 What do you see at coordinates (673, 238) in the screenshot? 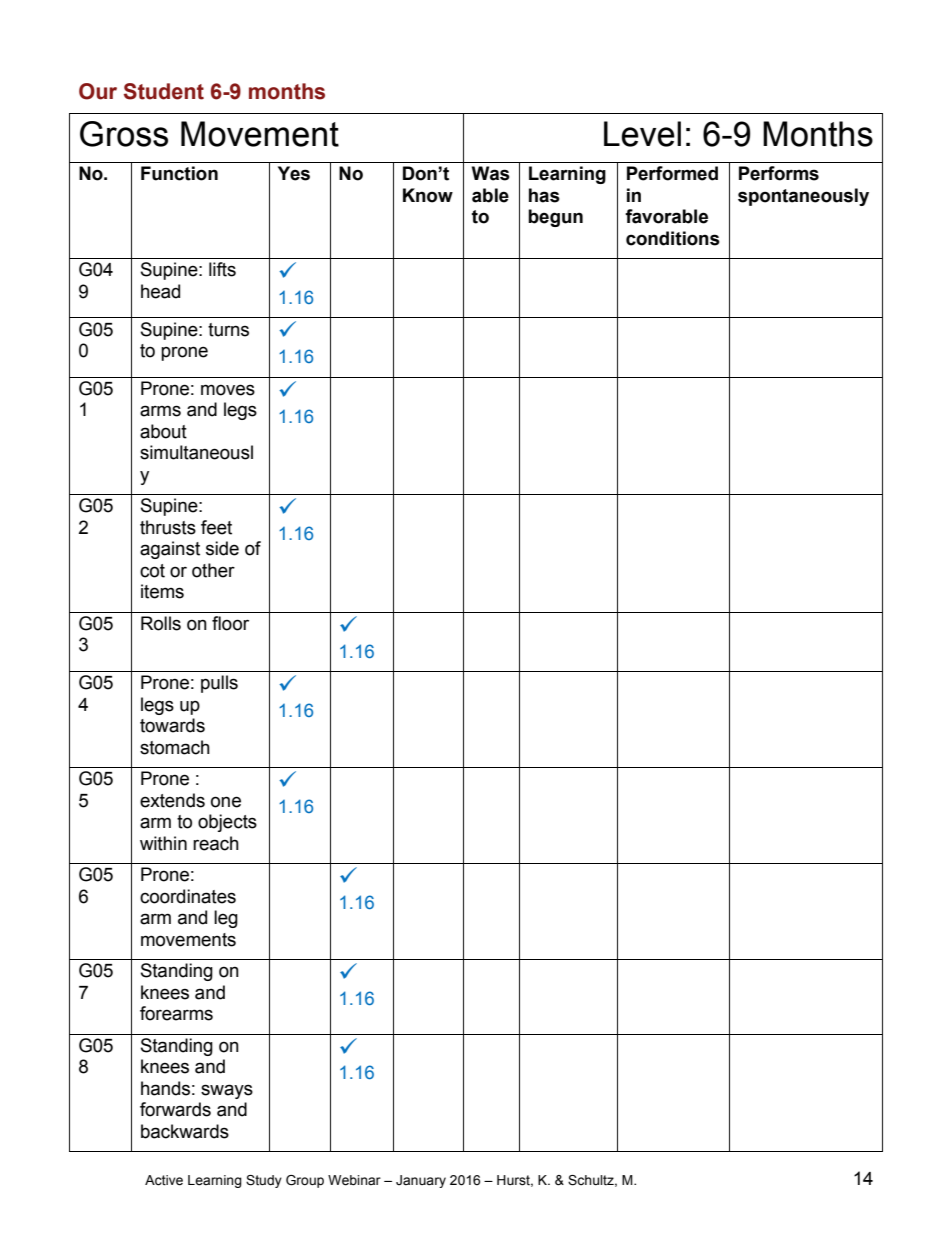
I see `conditions` at bounding box center [673, 238].
